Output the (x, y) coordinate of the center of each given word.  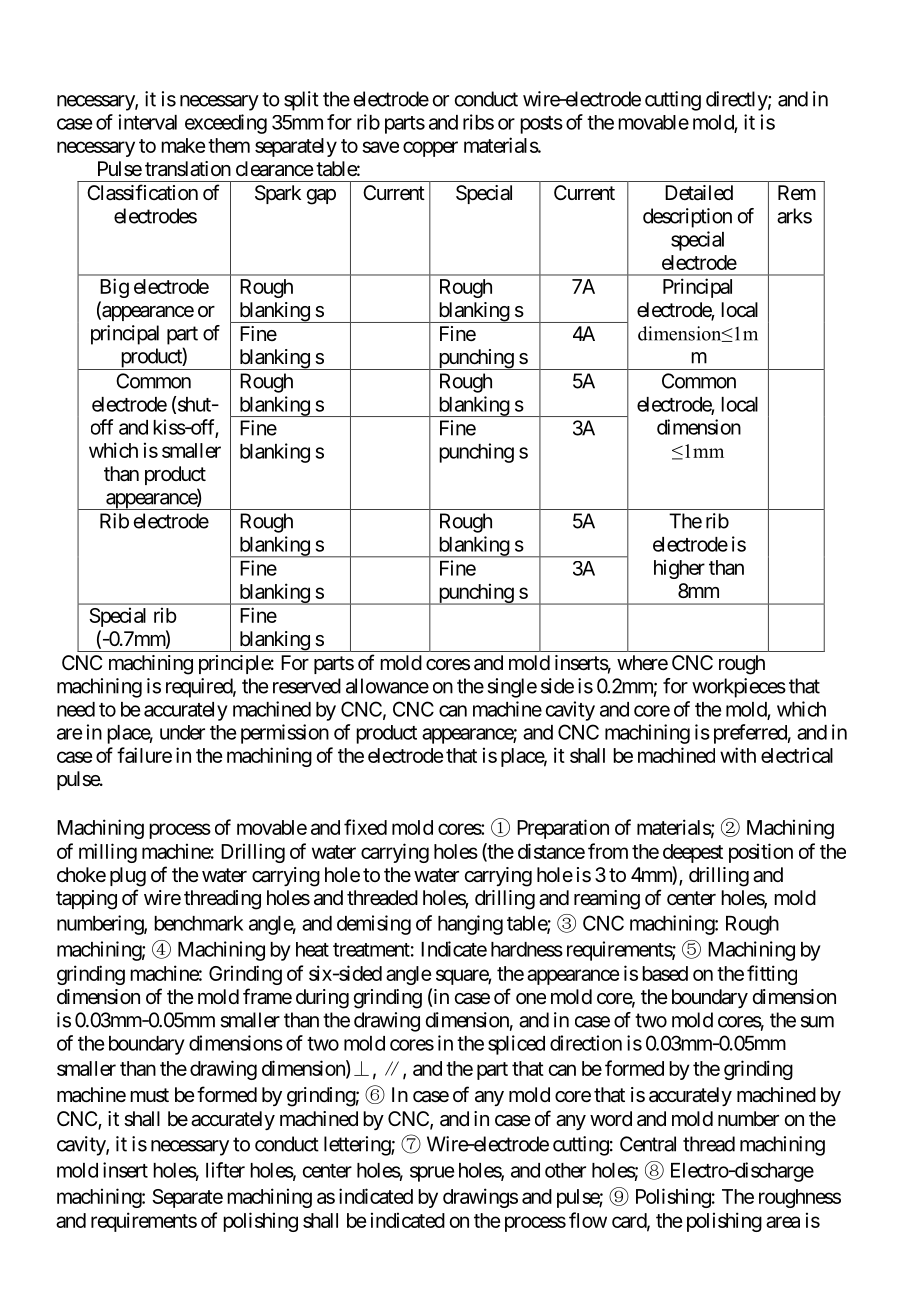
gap (321, 197)
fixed (365, 827)
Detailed (699, 193)
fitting (772, 975)
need (76, 709)
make (183, 145)
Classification (142, 192)
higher (679, 569)
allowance (387, 686)
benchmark (198, 923)
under (182, 732)
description (687, 218)
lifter (225, 1170)
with (738, 755)
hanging (470, 925)
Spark (278, 194)
